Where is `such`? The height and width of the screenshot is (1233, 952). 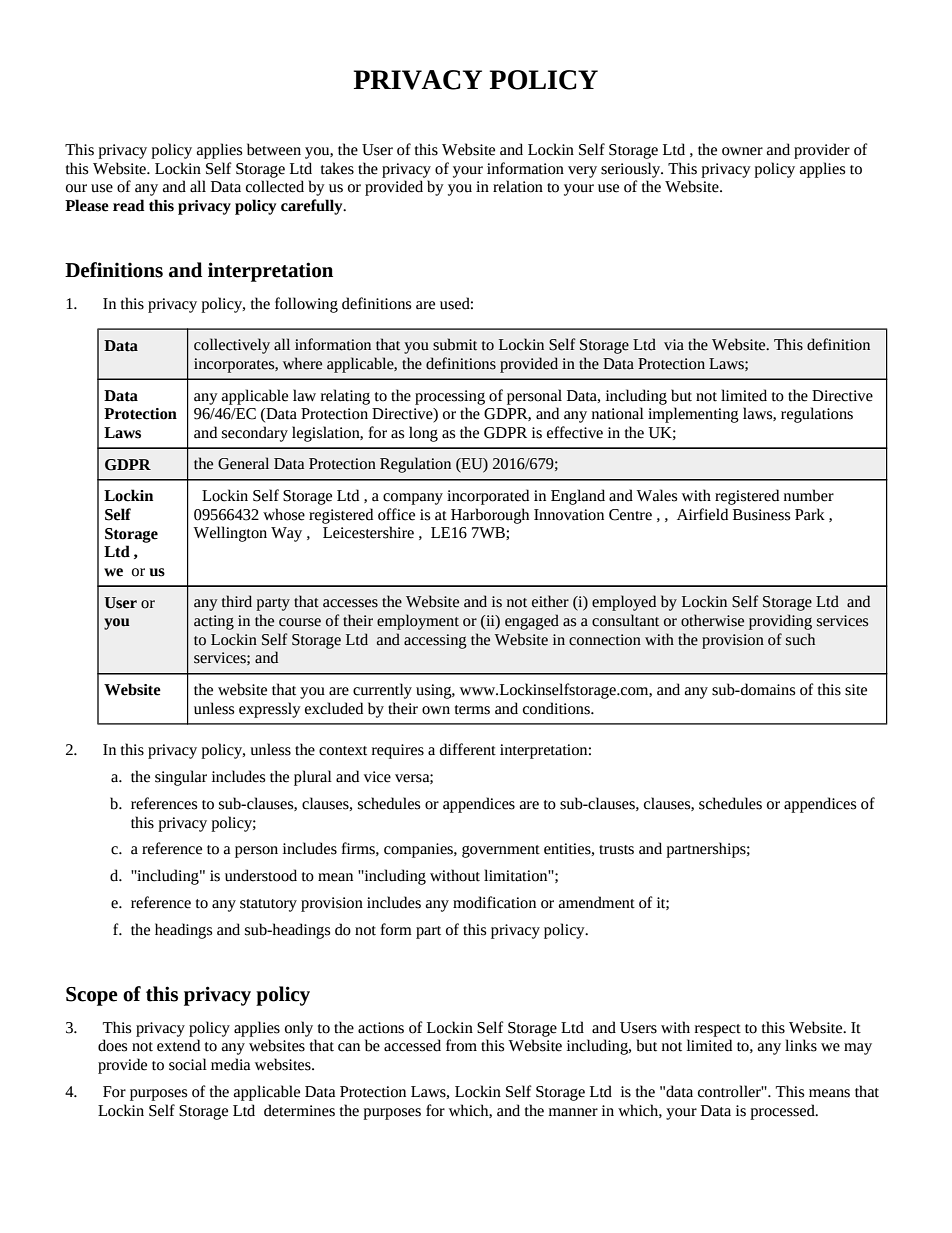 such is located at coordinates (800, 639).
